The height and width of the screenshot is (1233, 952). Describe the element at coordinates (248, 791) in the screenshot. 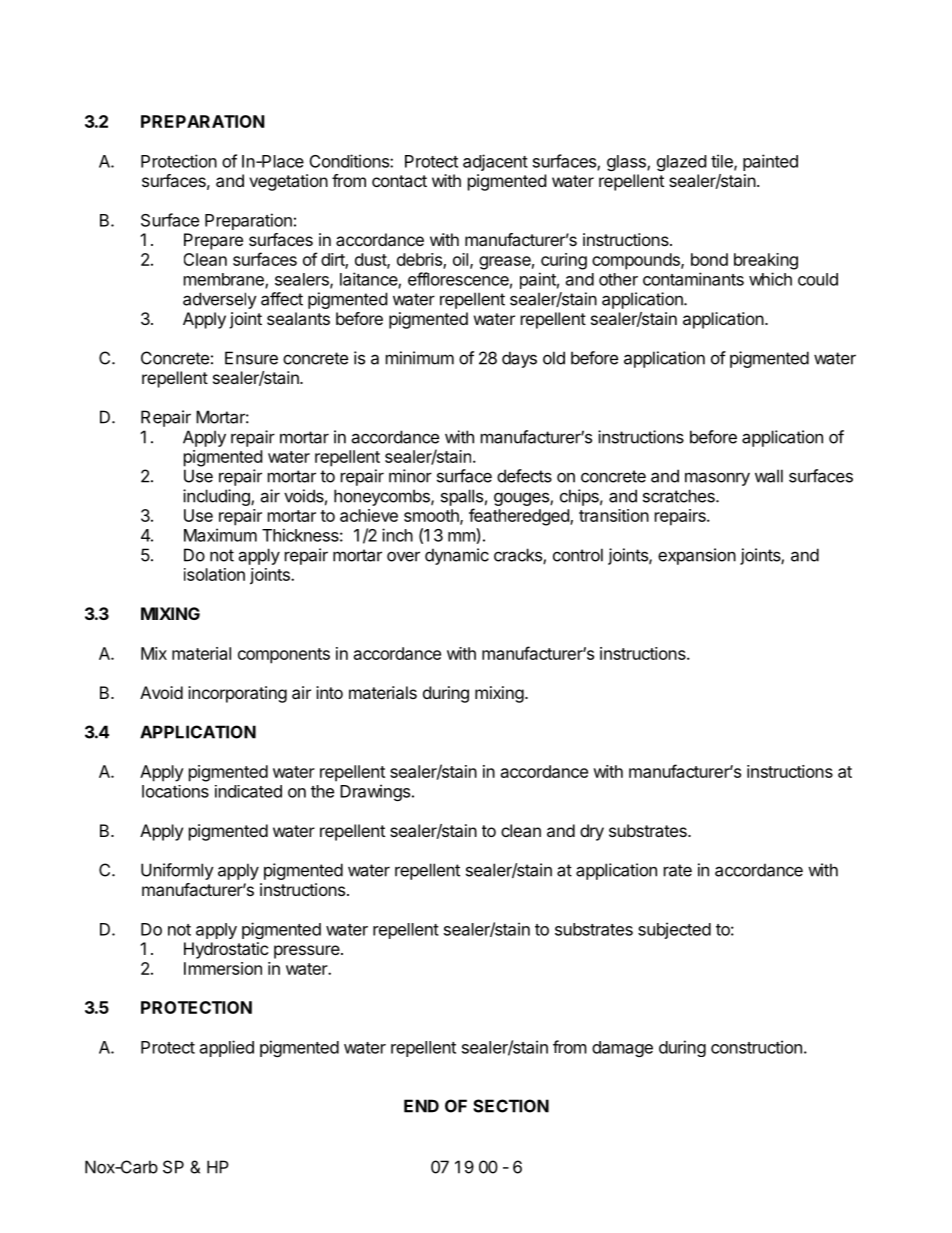

I see `indicated` at that location.
